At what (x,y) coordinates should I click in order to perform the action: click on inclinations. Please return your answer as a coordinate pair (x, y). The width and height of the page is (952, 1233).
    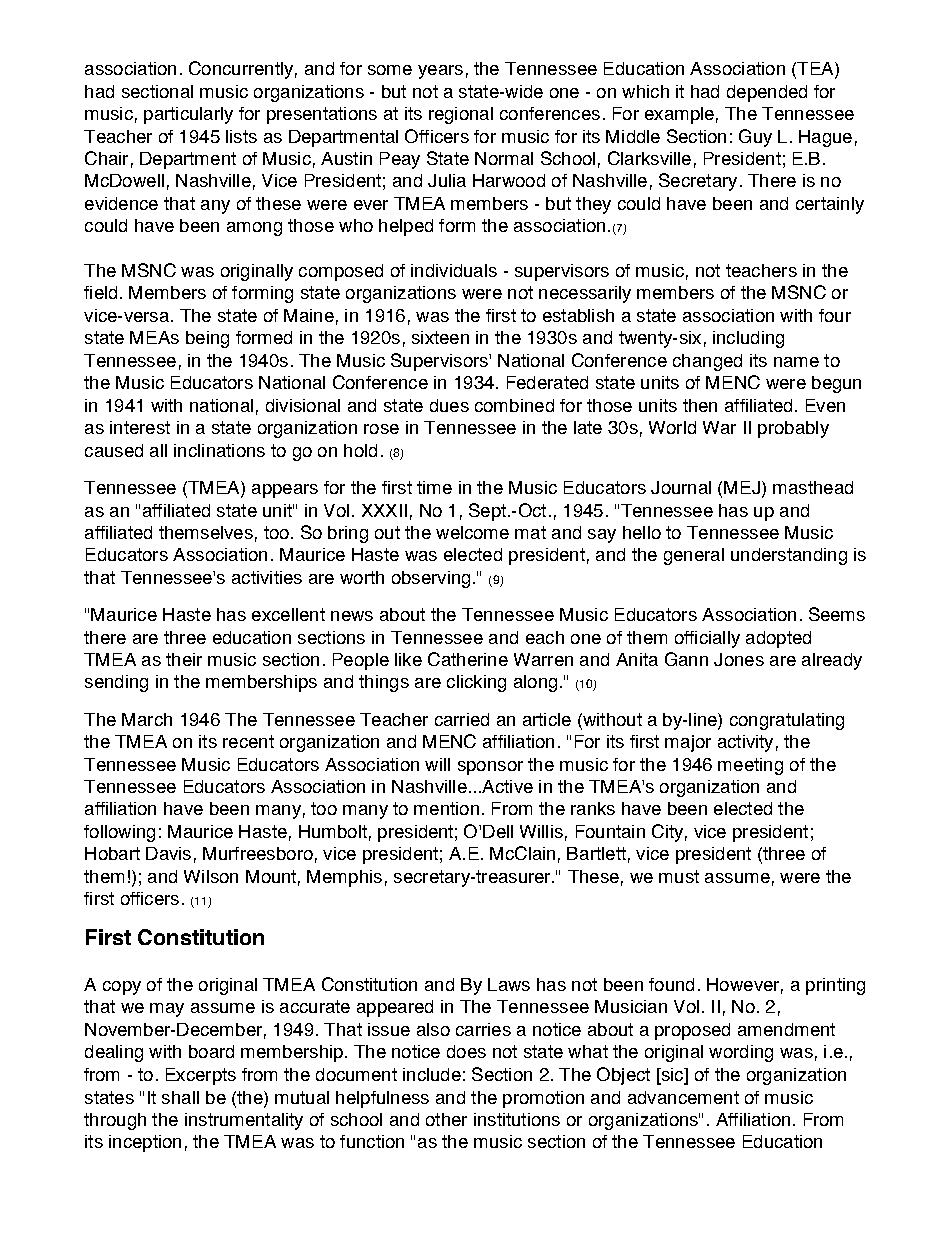
    Looking at the image, I should click on (219, 450).
